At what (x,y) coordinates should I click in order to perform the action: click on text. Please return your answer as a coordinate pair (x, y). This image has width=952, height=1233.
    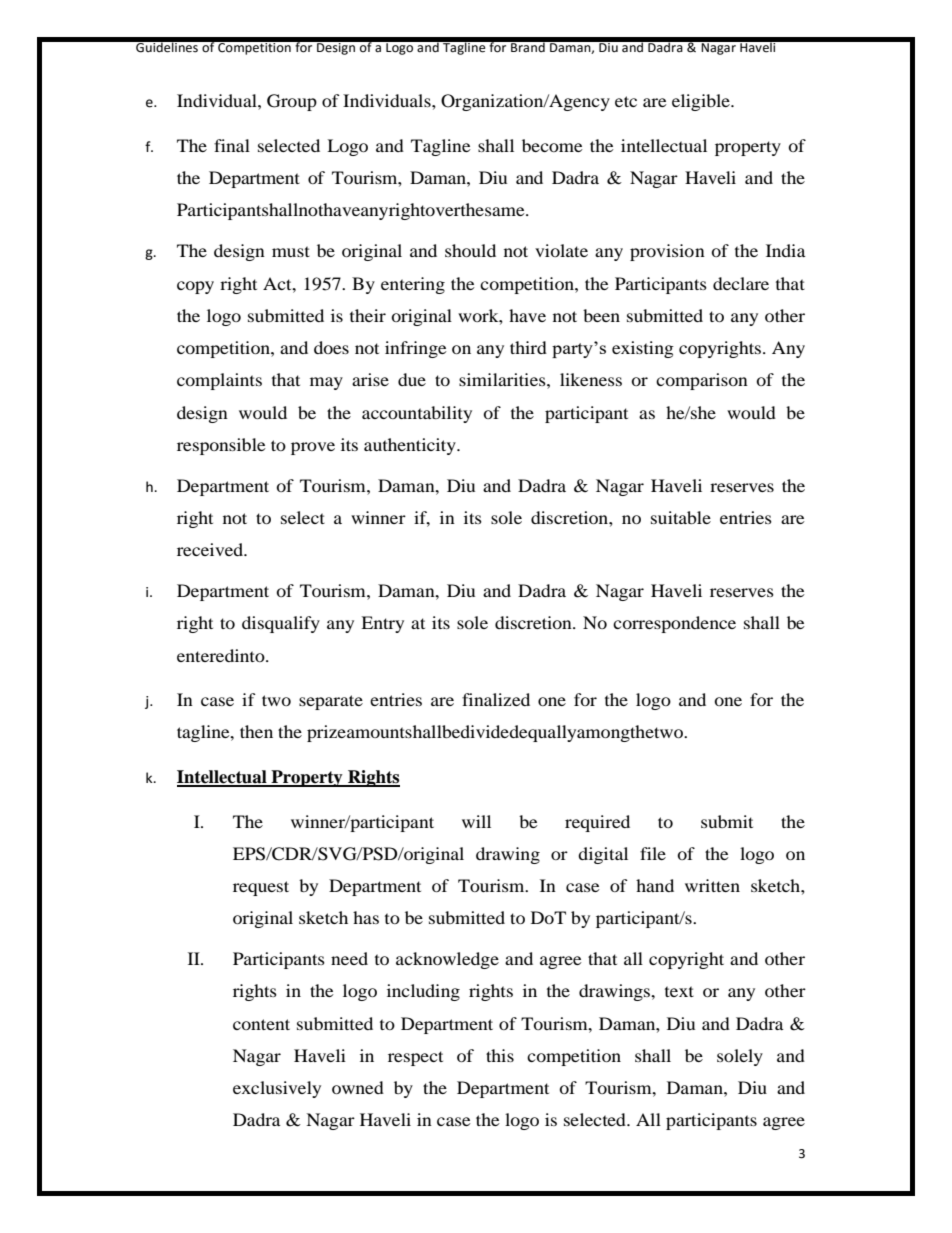
    Looking at the image, I should click on (679, 991).
